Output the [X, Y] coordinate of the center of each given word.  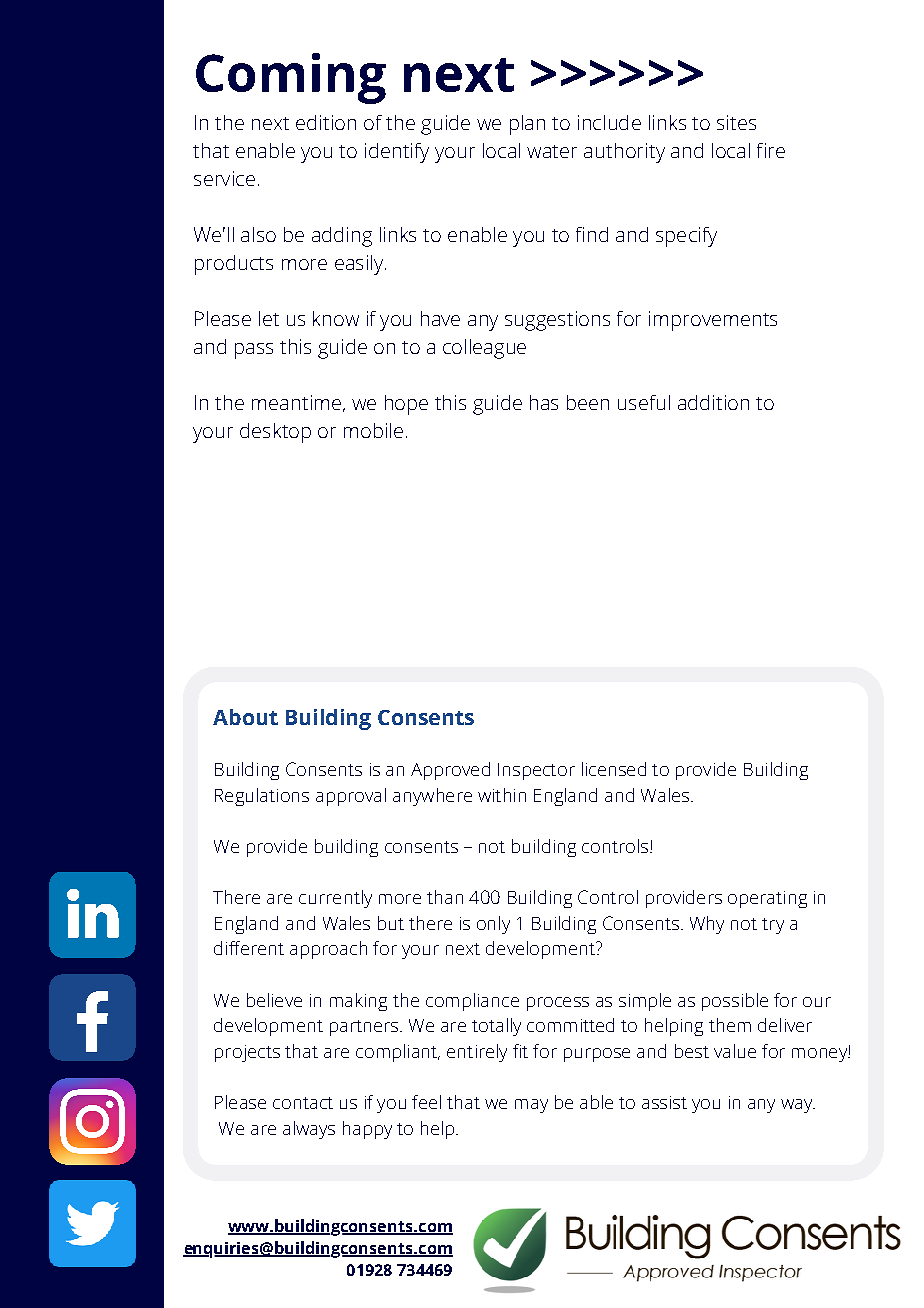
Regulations [262, 797]
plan [527, 125]
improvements [713, 321]
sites [736, 122]
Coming [291, 78]
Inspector [536, 771]
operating [767, 899]
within [502, 795]
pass [254, 351]
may [531, 1106]
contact [303, 1103]
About [245, 717]
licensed [614, 769]
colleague [484, 349]
